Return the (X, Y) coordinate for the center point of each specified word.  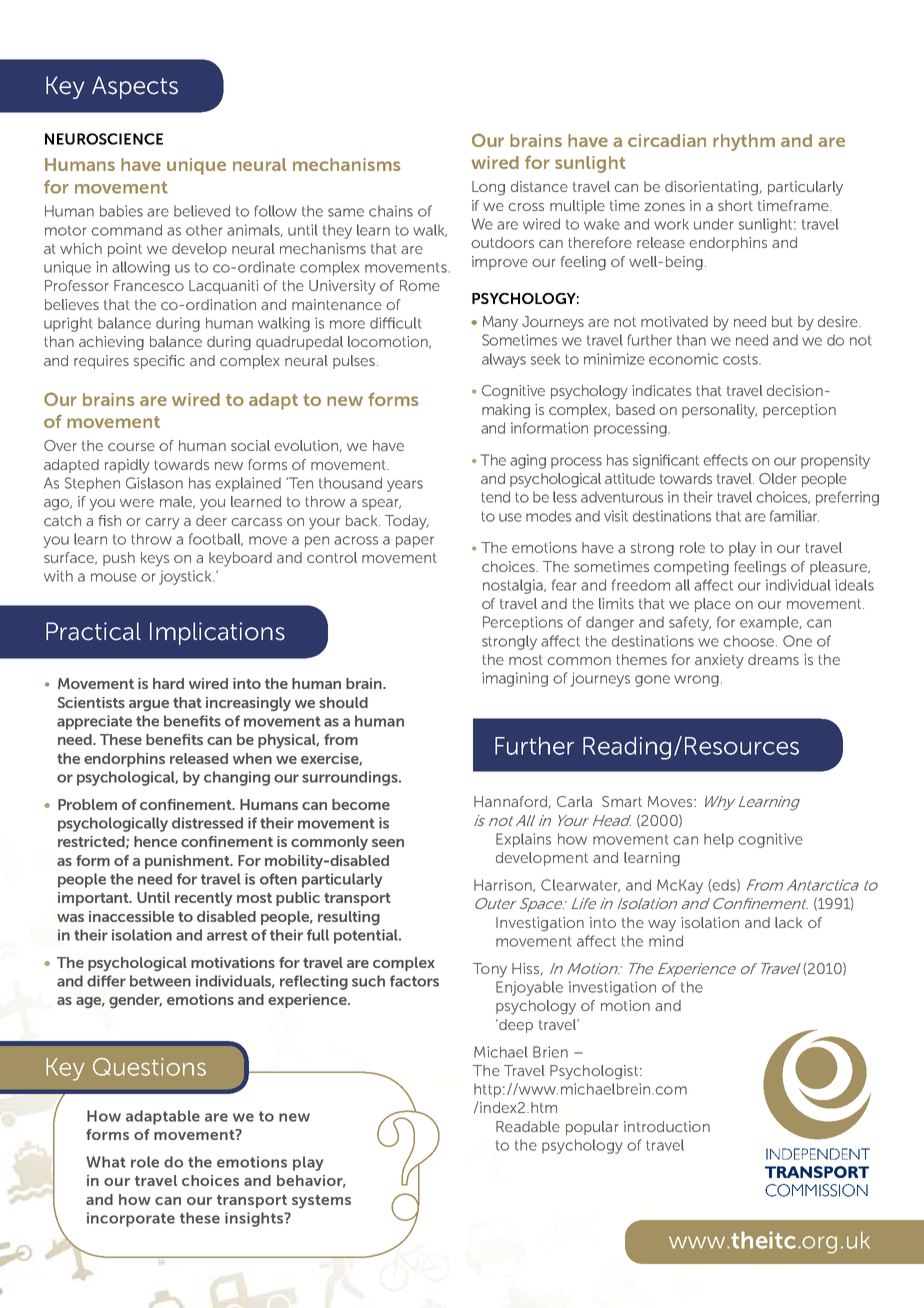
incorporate (131, 1219)
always (504, 360)
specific (159, 362)
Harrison (504, 885)
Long (488, 188)
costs (741, 359)
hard (168, 683)
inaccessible (131, 916)
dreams (773, 659)
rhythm (744, 142)
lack (788, 922)
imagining (515, 679)
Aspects (135, 87)
